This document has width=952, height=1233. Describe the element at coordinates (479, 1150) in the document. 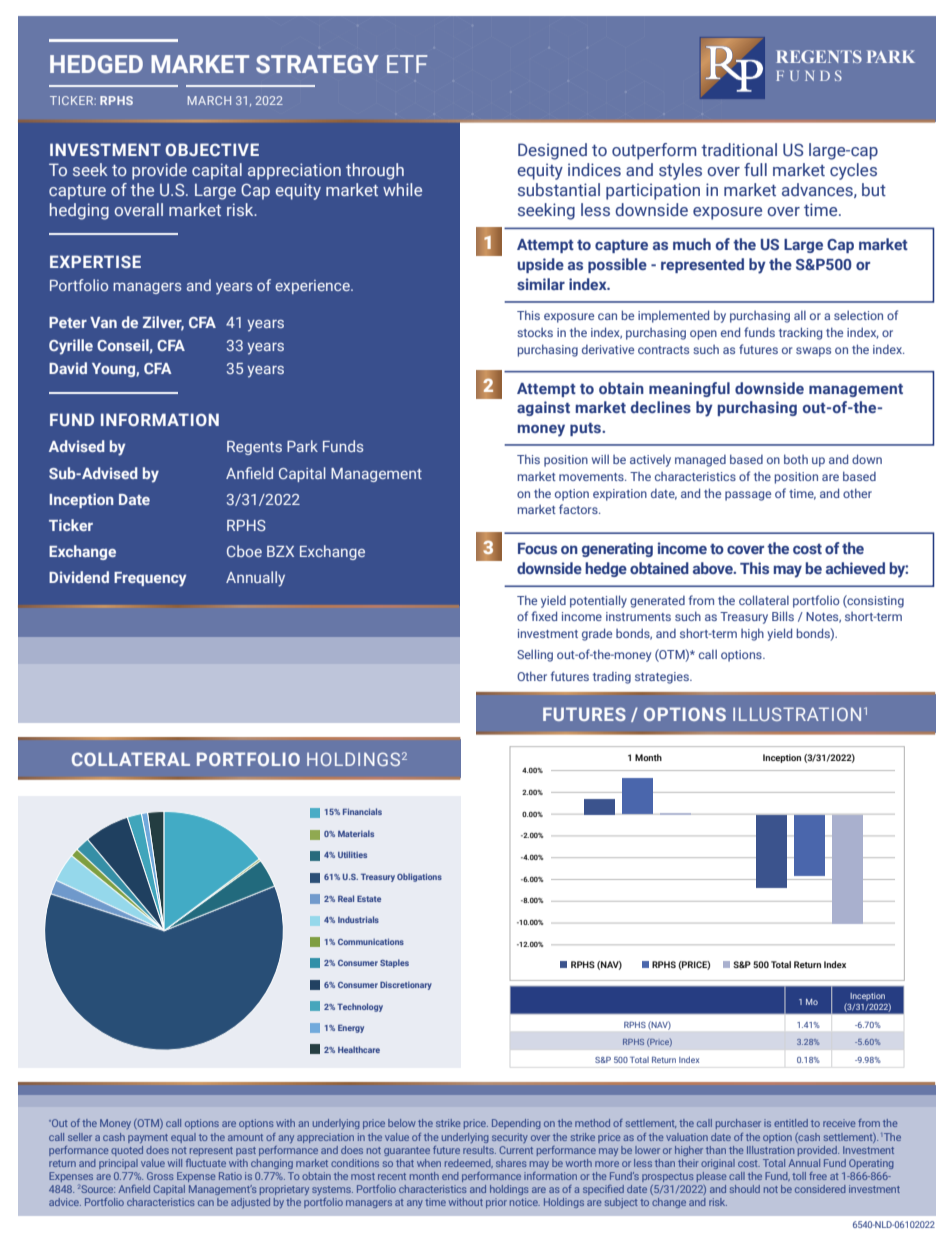

I see `results` at that location.
